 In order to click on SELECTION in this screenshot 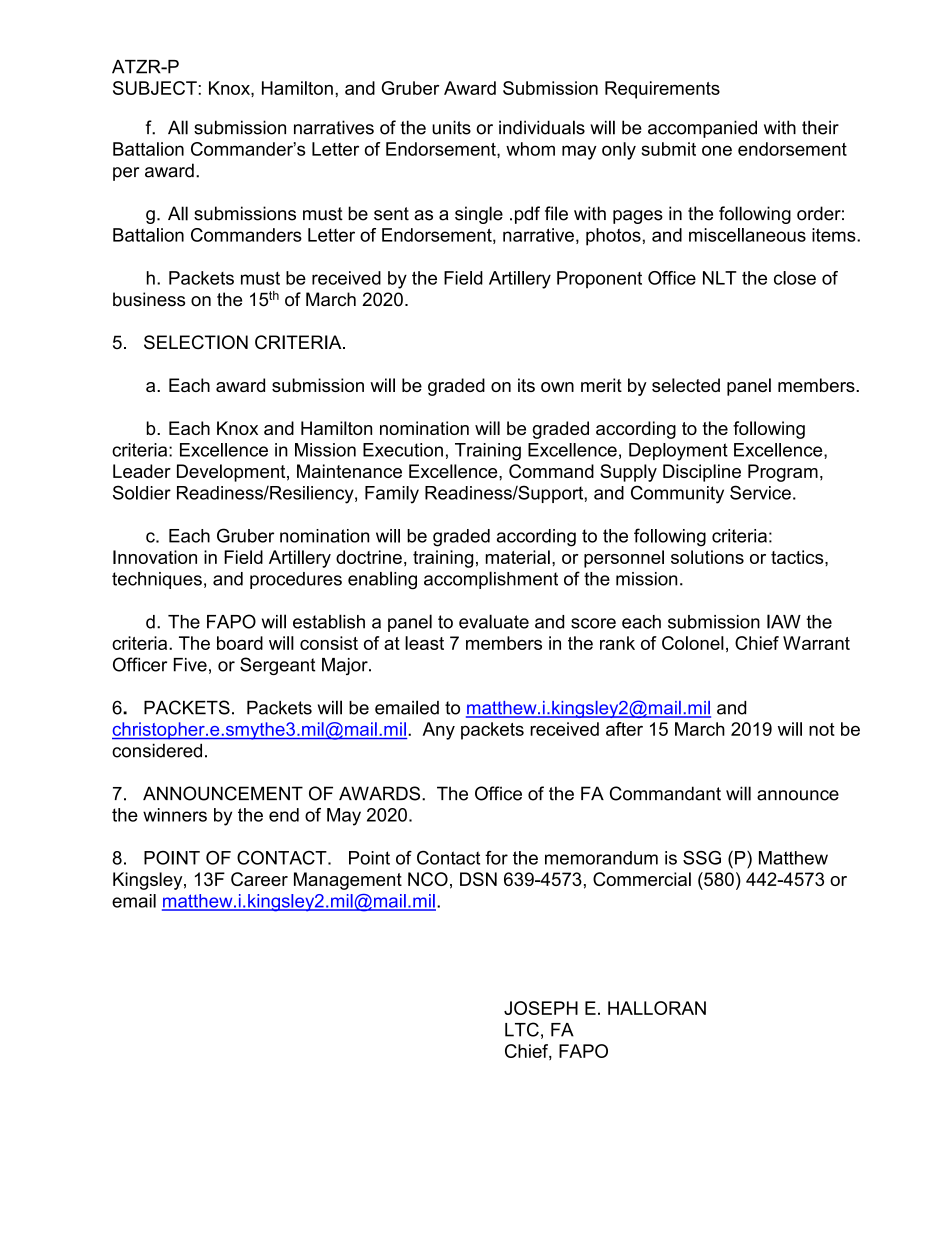, I will do `click(196, 342)`.
